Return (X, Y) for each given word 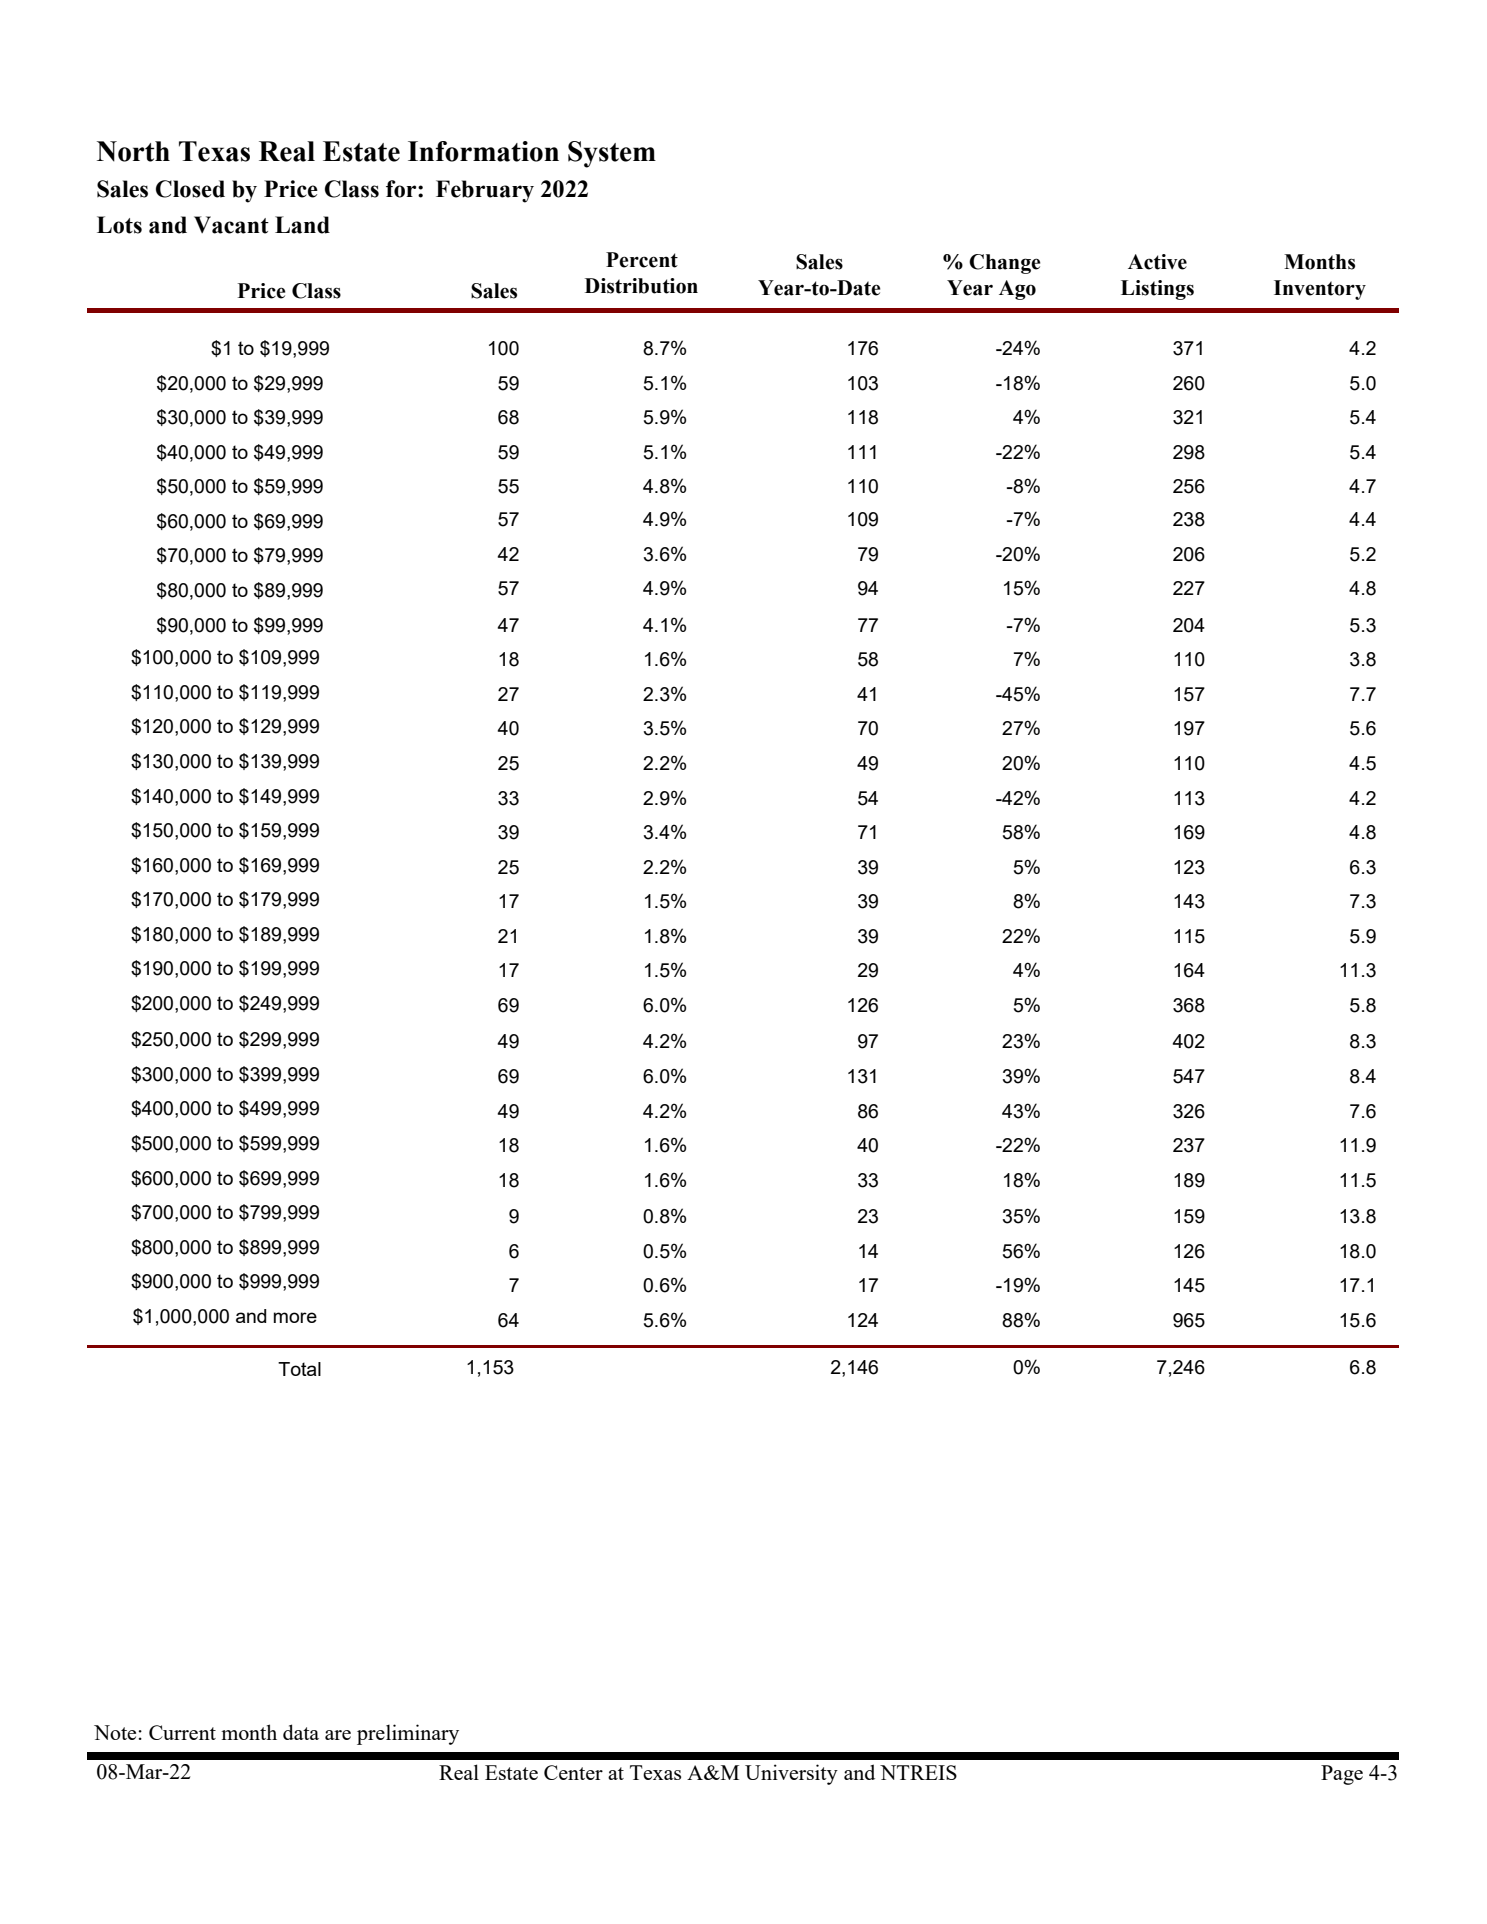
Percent (642, 260)
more (295, 1317)
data (301, 1732)
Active (1157, 262)
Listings (1157, 290)
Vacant (231, 225)
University (791, 1774)
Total (299, 1369)
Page (1342, 1775)
